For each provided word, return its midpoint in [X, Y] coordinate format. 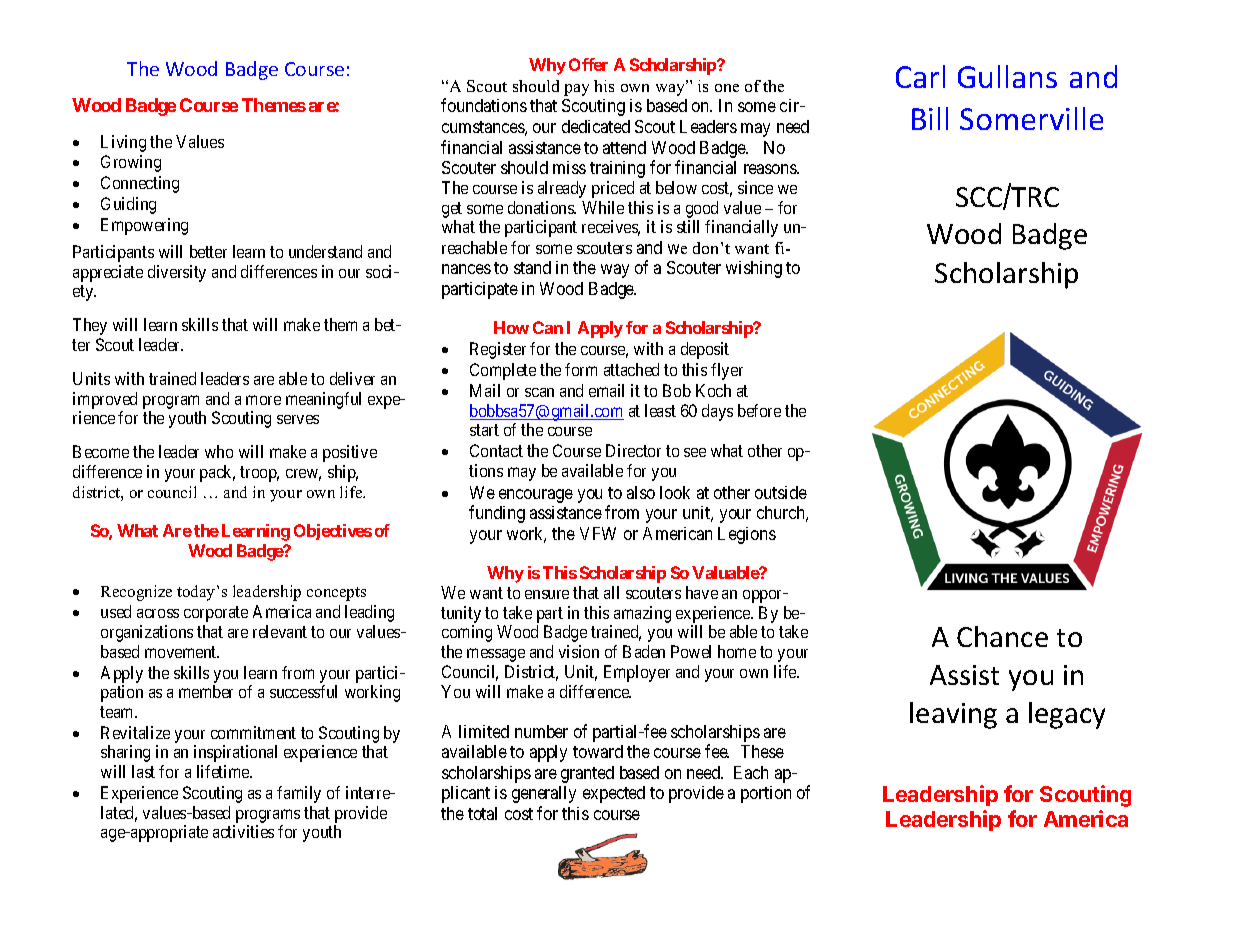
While [603, 207]
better [208, 251]
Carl [920, 76]
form [581, 369]
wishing [754, 269]
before [759, 410]
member [206, 691]
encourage [536, 496]
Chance [1002, 636]
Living [123, 143]
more [263, 400]
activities [243, 831]
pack [217, 473]
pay [576, 90]
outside [781, 492]
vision [579, 651]
